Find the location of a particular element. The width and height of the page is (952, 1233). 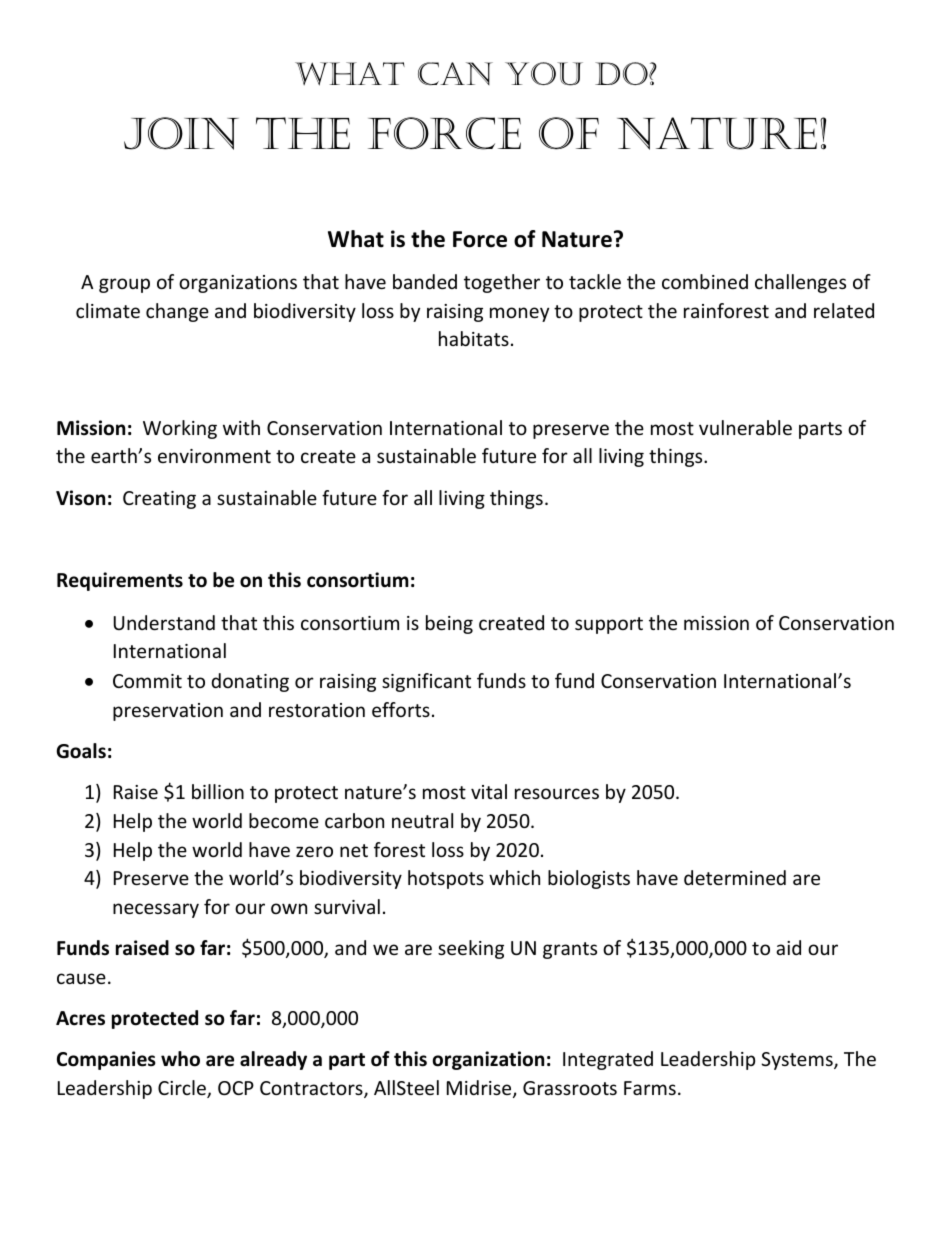

who is located at coordinates (180, 1059).
